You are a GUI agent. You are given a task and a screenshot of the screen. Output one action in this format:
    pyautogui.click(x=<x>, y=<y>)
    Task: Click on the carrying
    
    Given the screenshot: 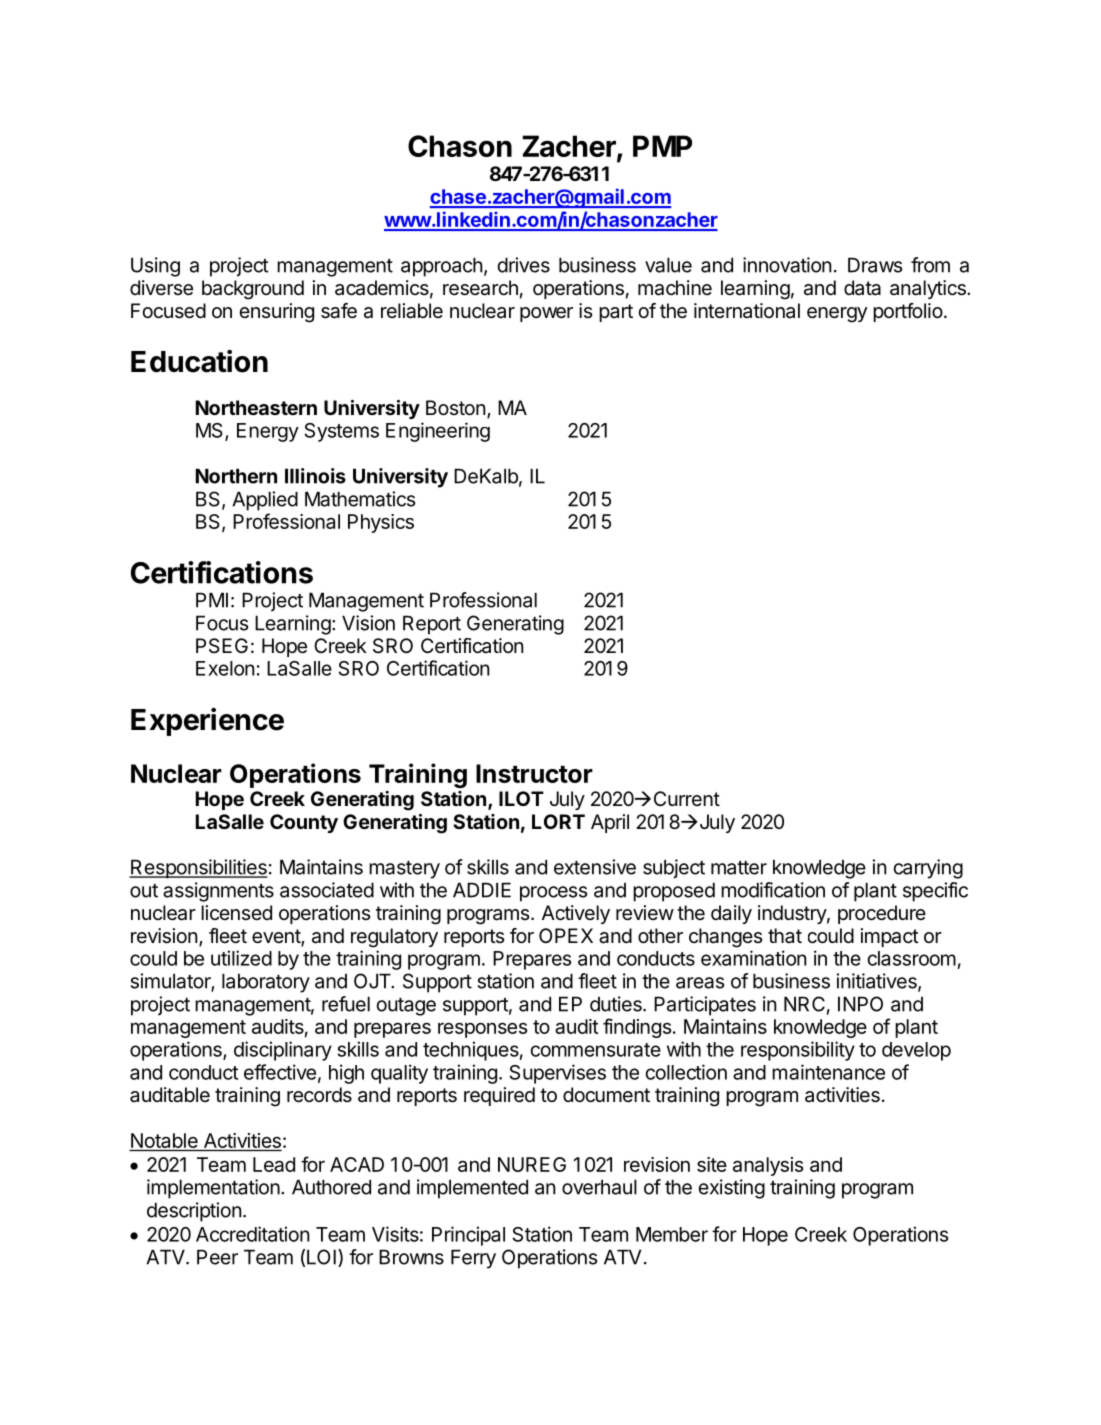 What is the action you would take?
    pyautogui.click(x=928, y=869)
